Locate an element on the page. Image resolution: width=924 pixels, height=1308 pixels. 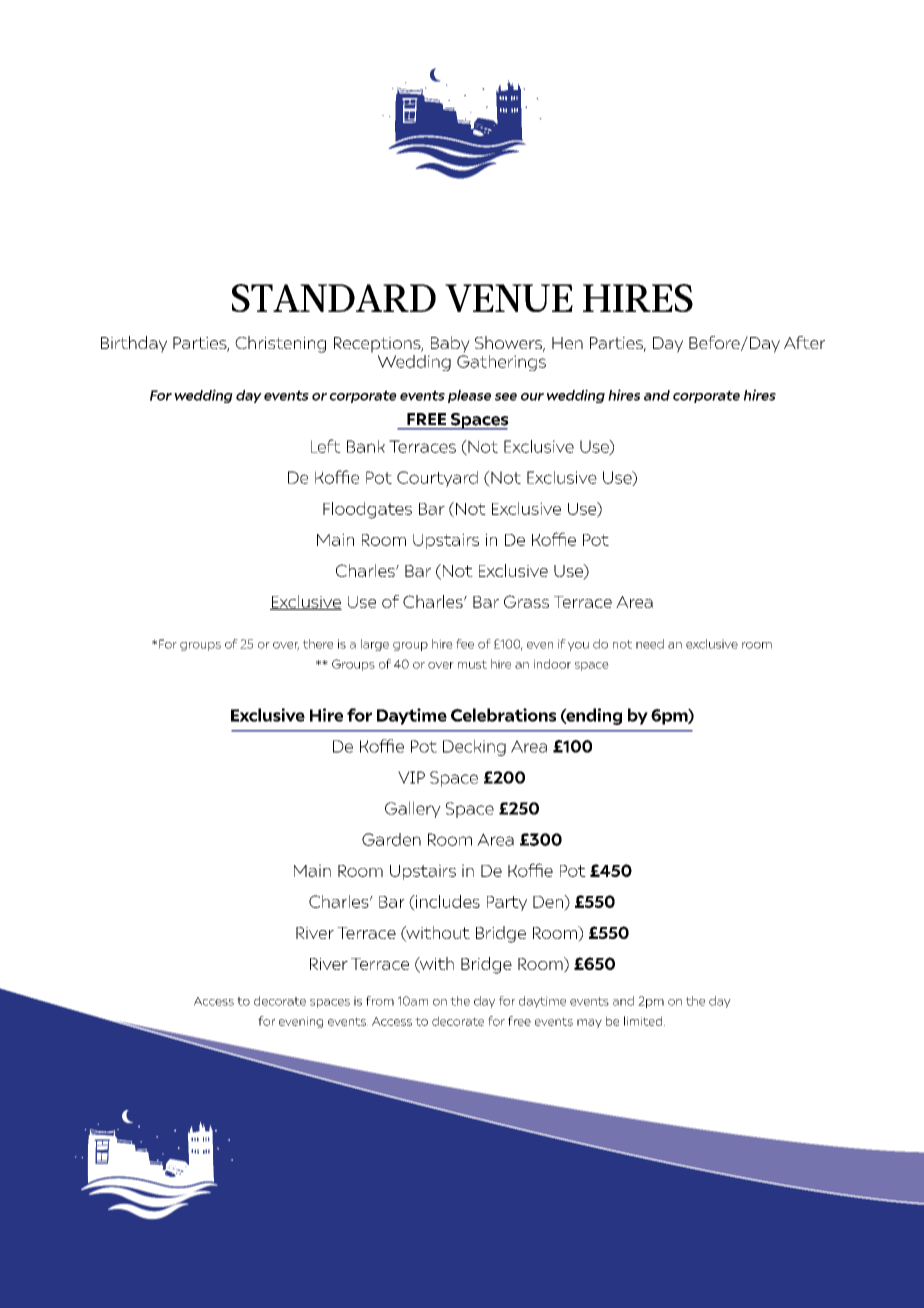
Garden is located at coordinates (391, 839).
